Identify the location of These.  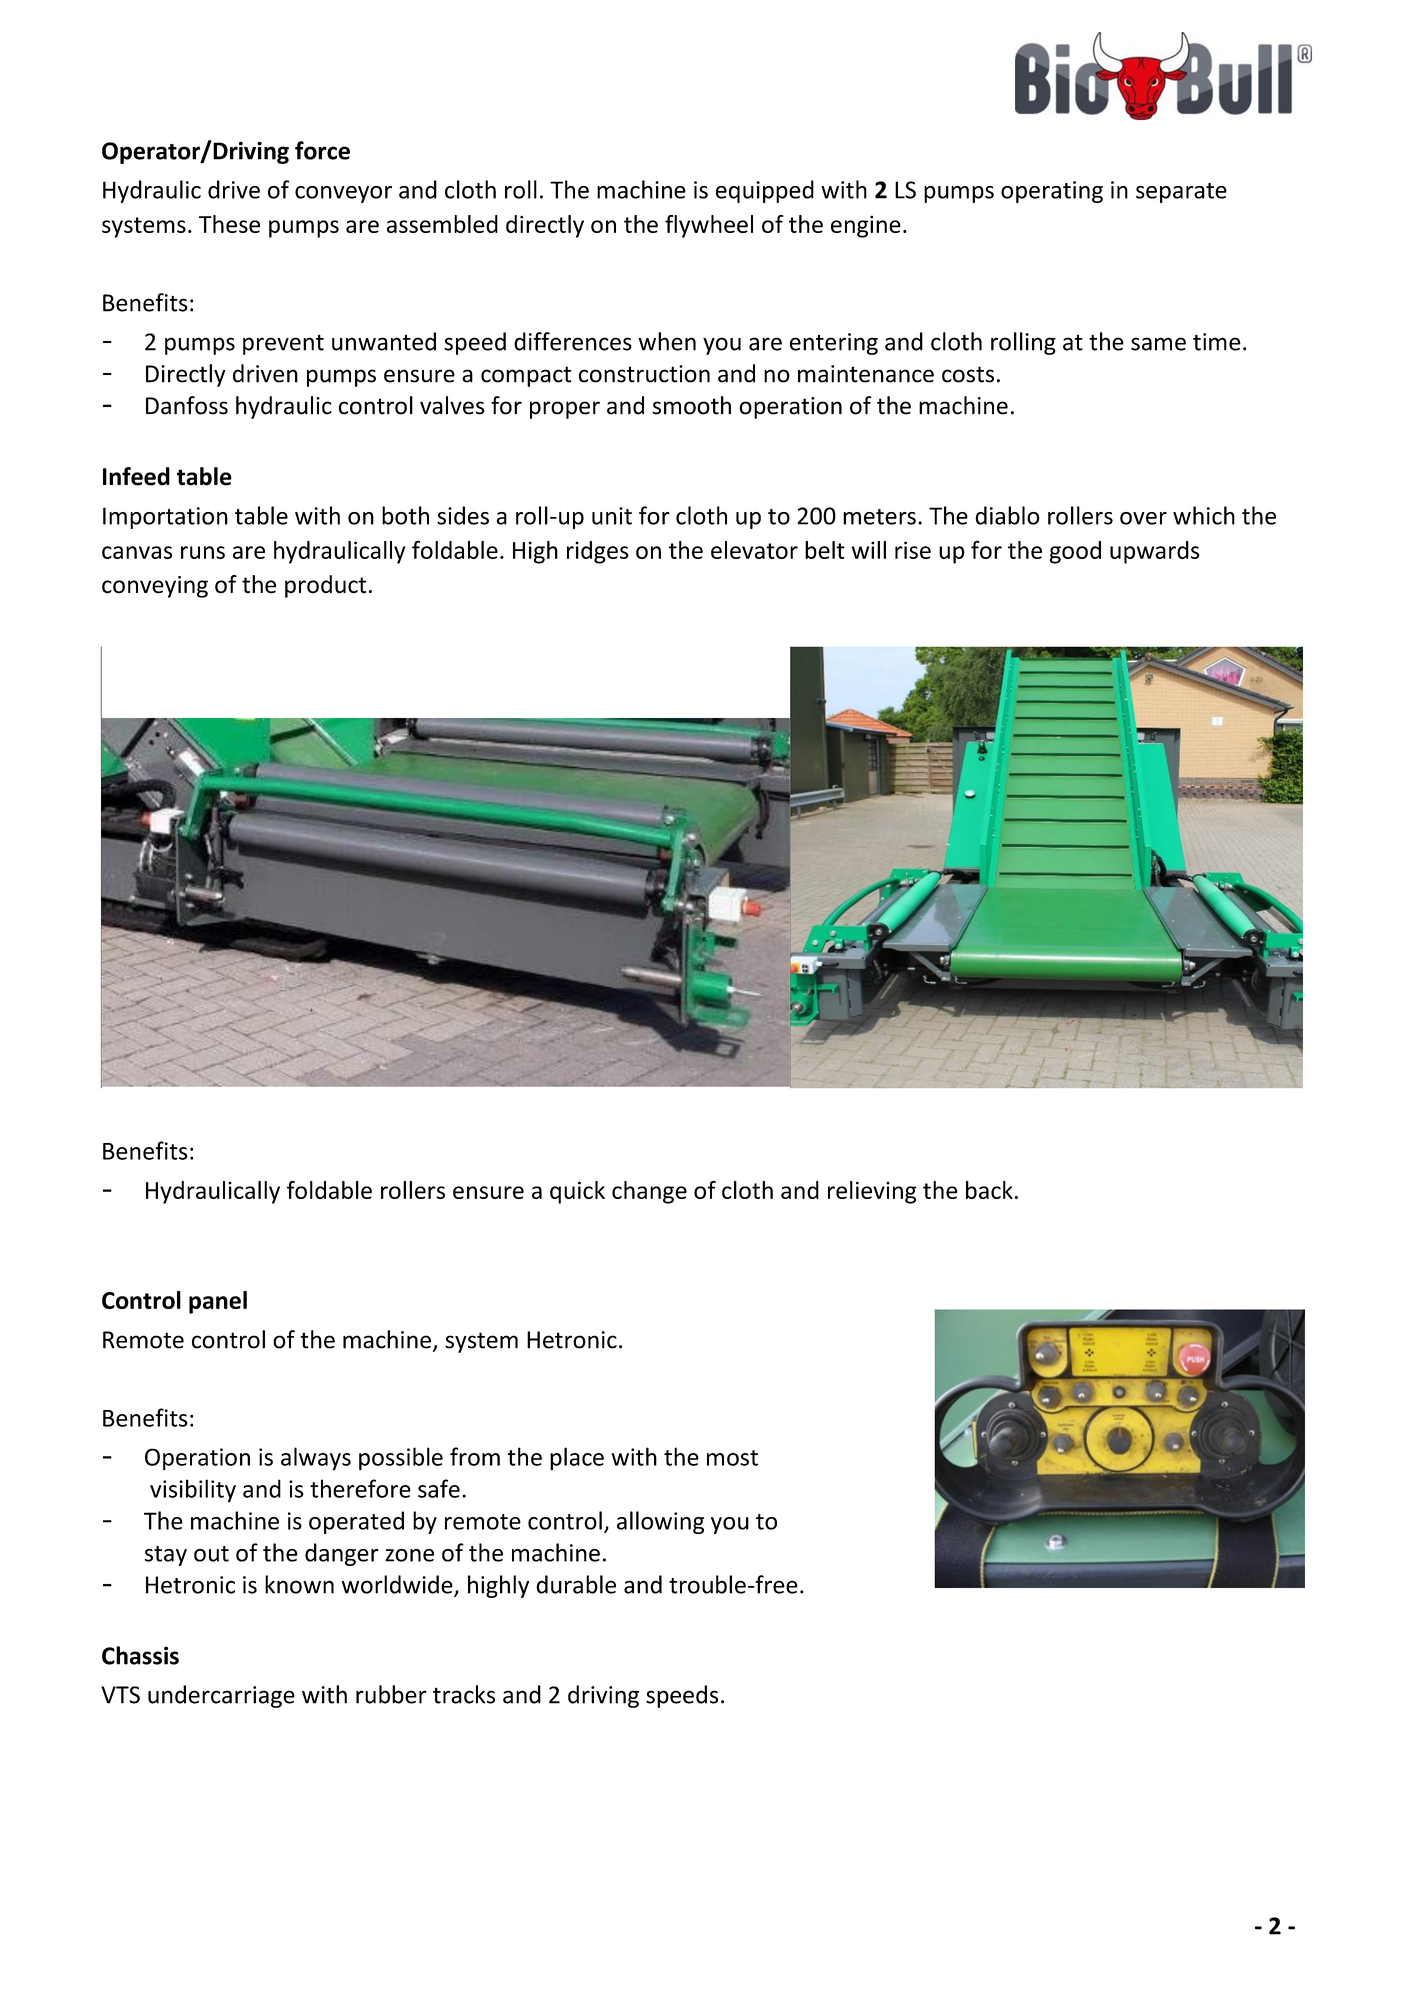
(229, 224).
